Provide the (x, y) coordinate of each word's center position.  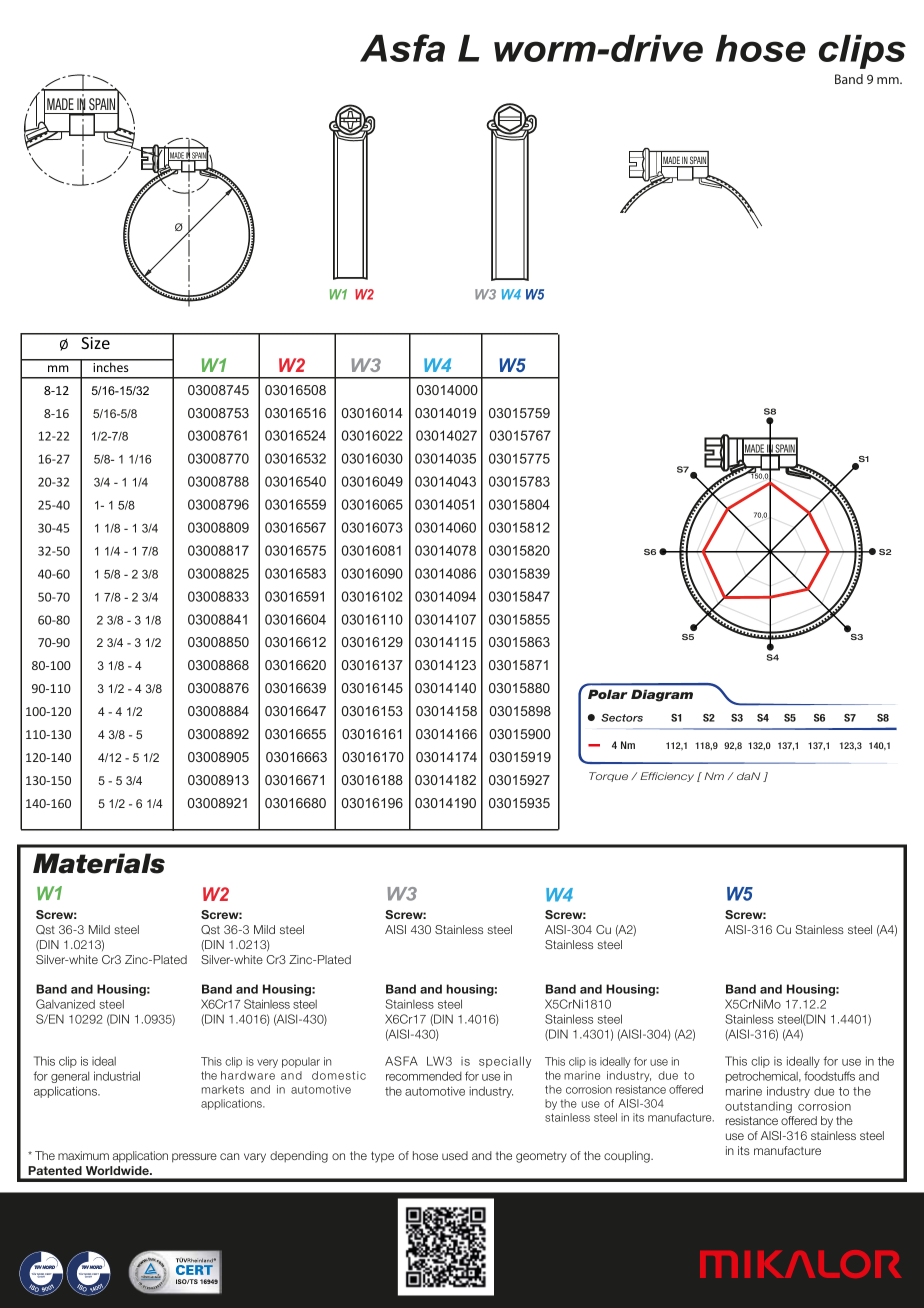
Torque (608, 777)
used (455, 1155)
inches (111, 366)
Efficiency (667, 777)
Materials (99, 863)
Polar (608, 694)
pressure (194, 1158)
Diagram (662, 695)
